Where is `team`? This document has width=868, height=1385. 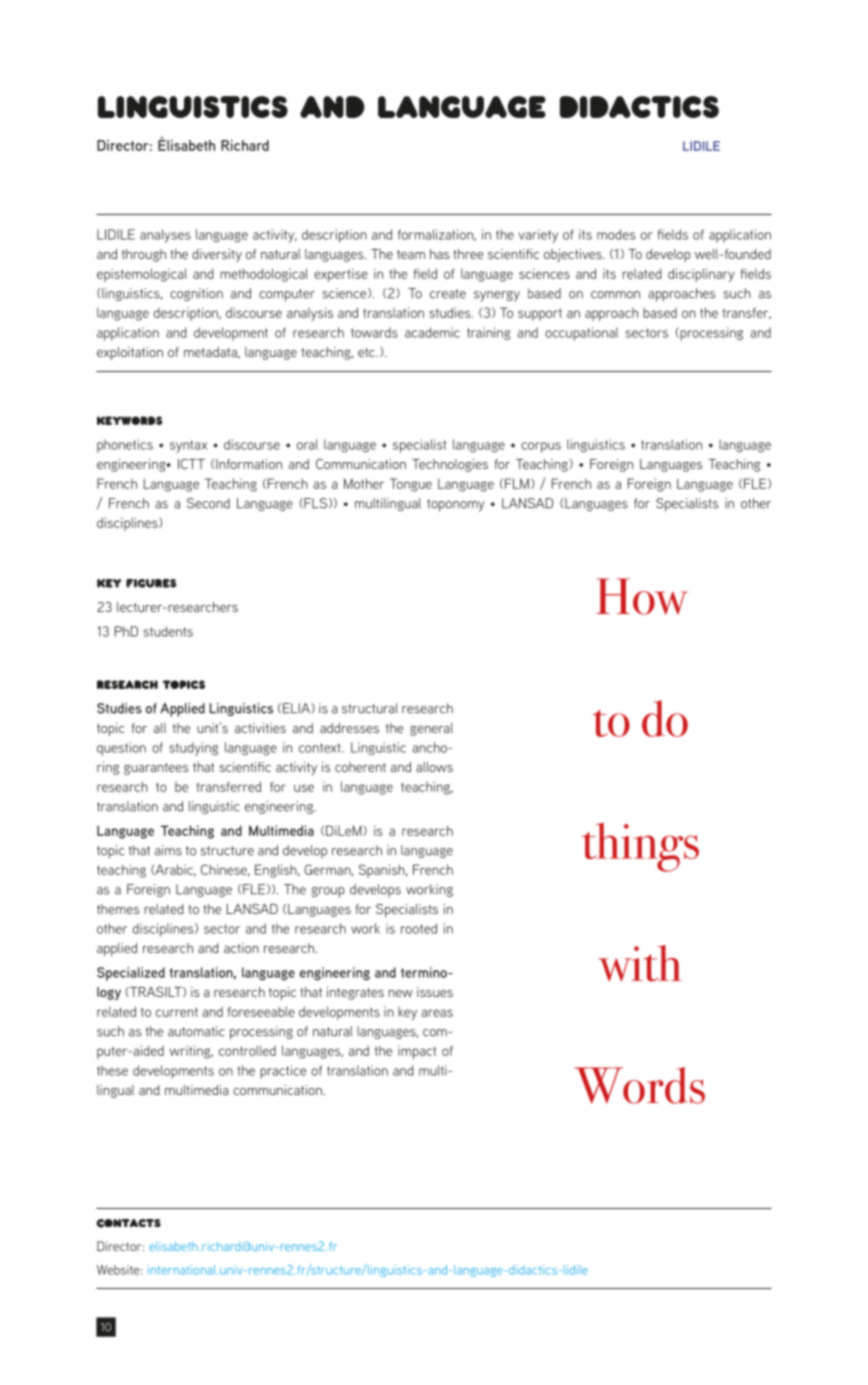
team is located at coordinates (411, 254).
